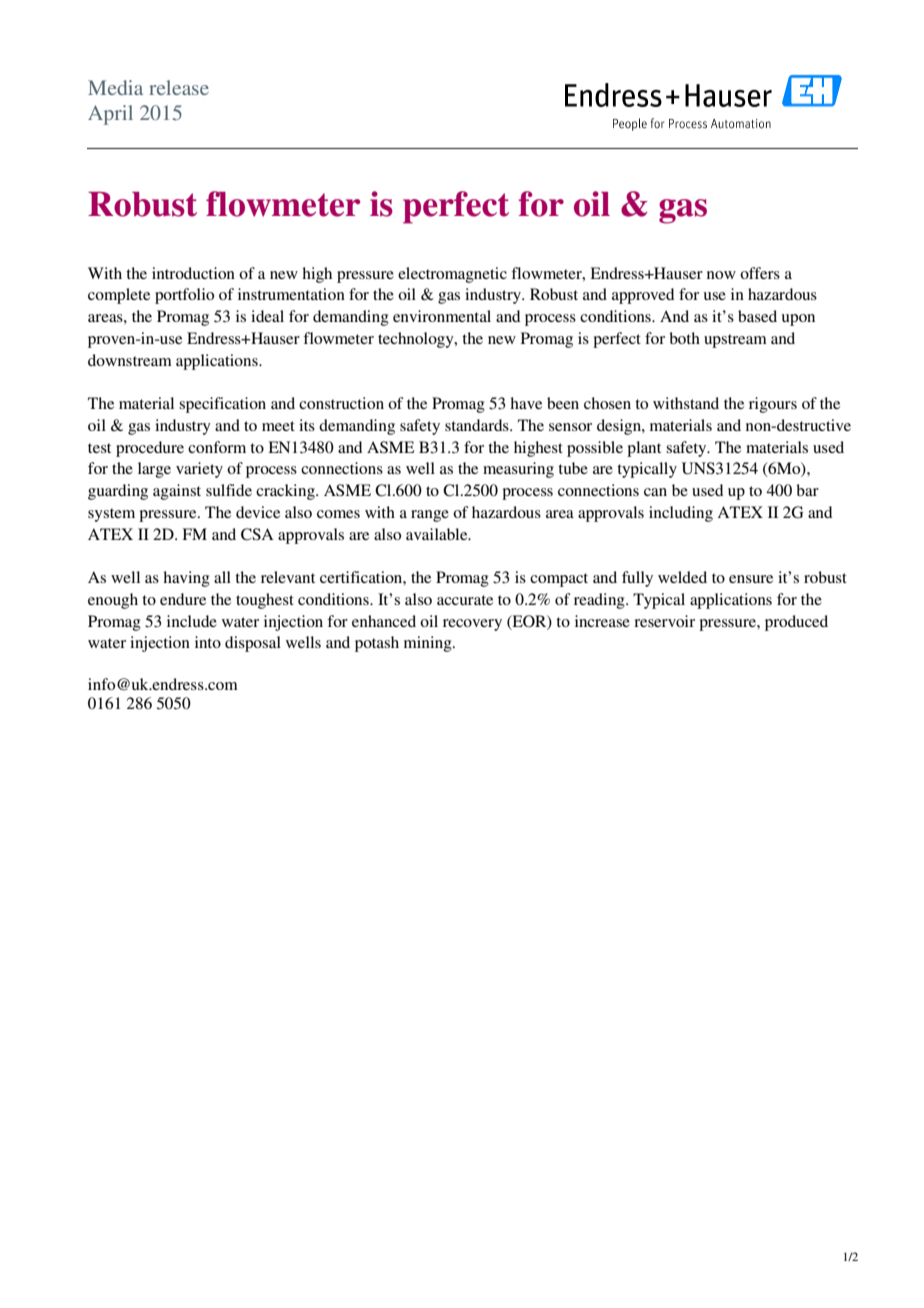 The height and width of the page is (1308, 924). Describe the element at coordinates (130, 360) in the page. I see `downstream` at that location.
